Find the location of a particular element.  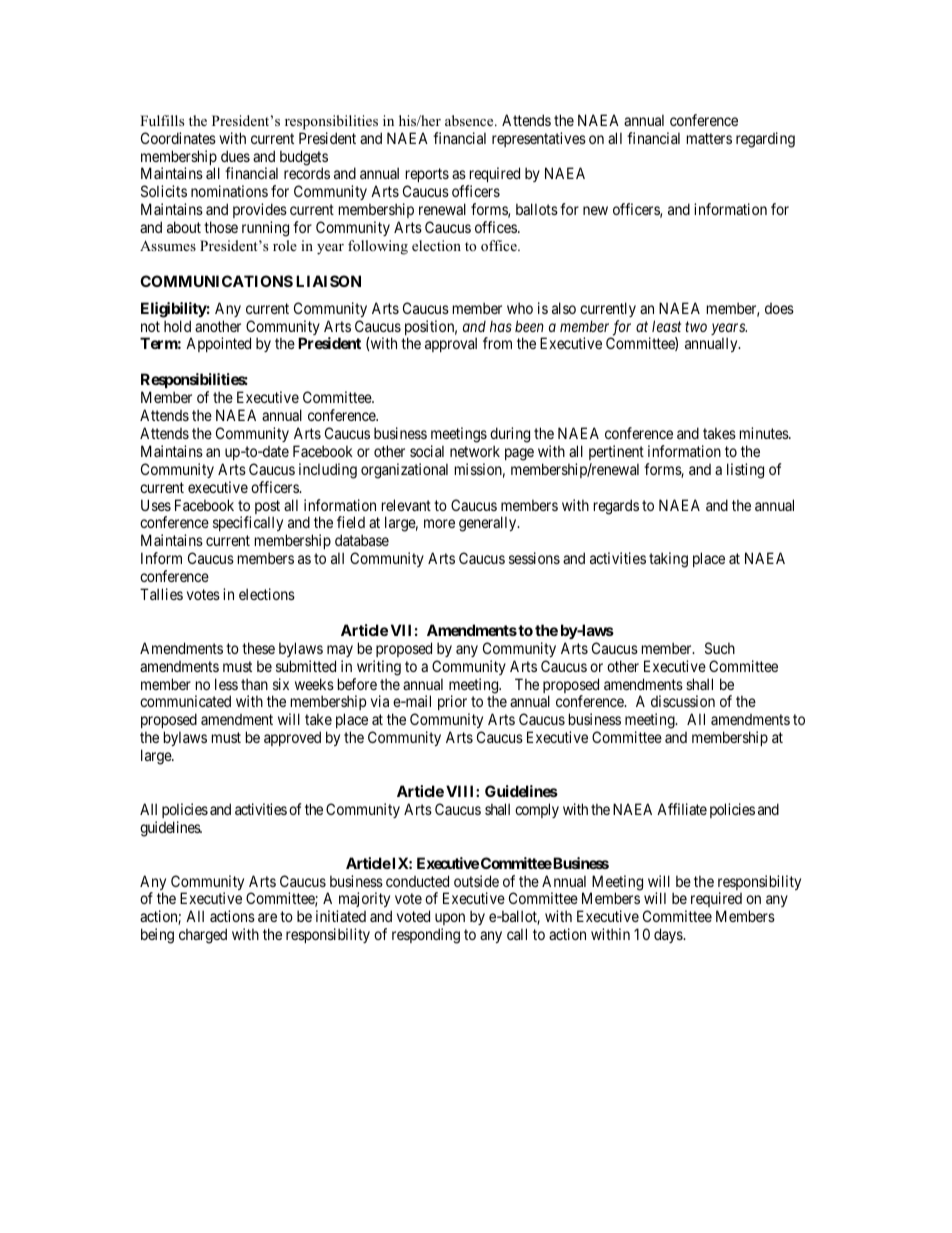

upon is located at coordinates (450, 921).
